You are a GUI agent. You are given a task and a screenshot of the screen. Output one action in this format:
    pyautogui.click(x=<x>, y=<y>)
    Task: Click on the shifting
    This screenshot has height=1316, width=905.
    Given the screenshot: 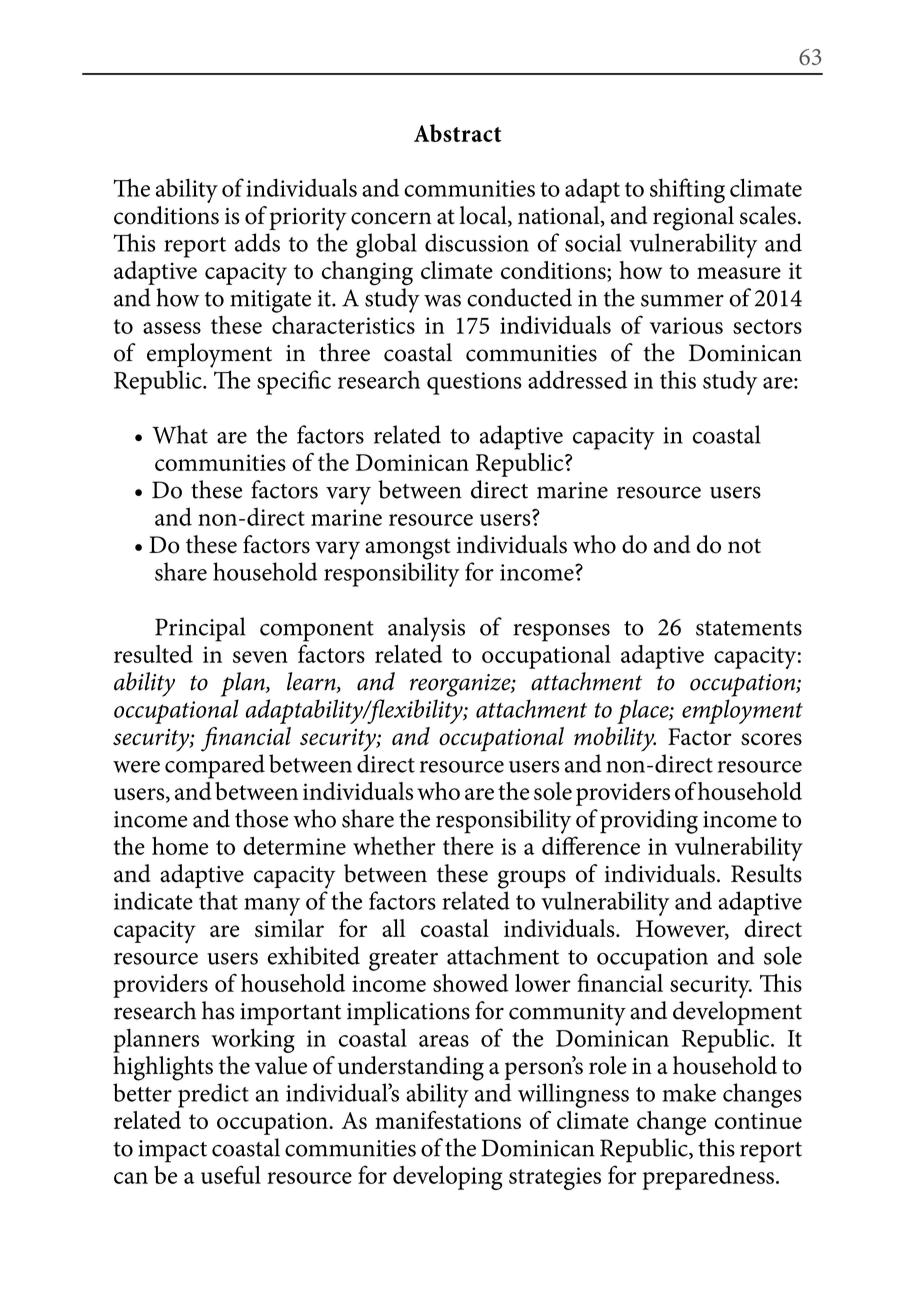 What is the action you would take?
    pyautogui.click(x=687, y=190)
